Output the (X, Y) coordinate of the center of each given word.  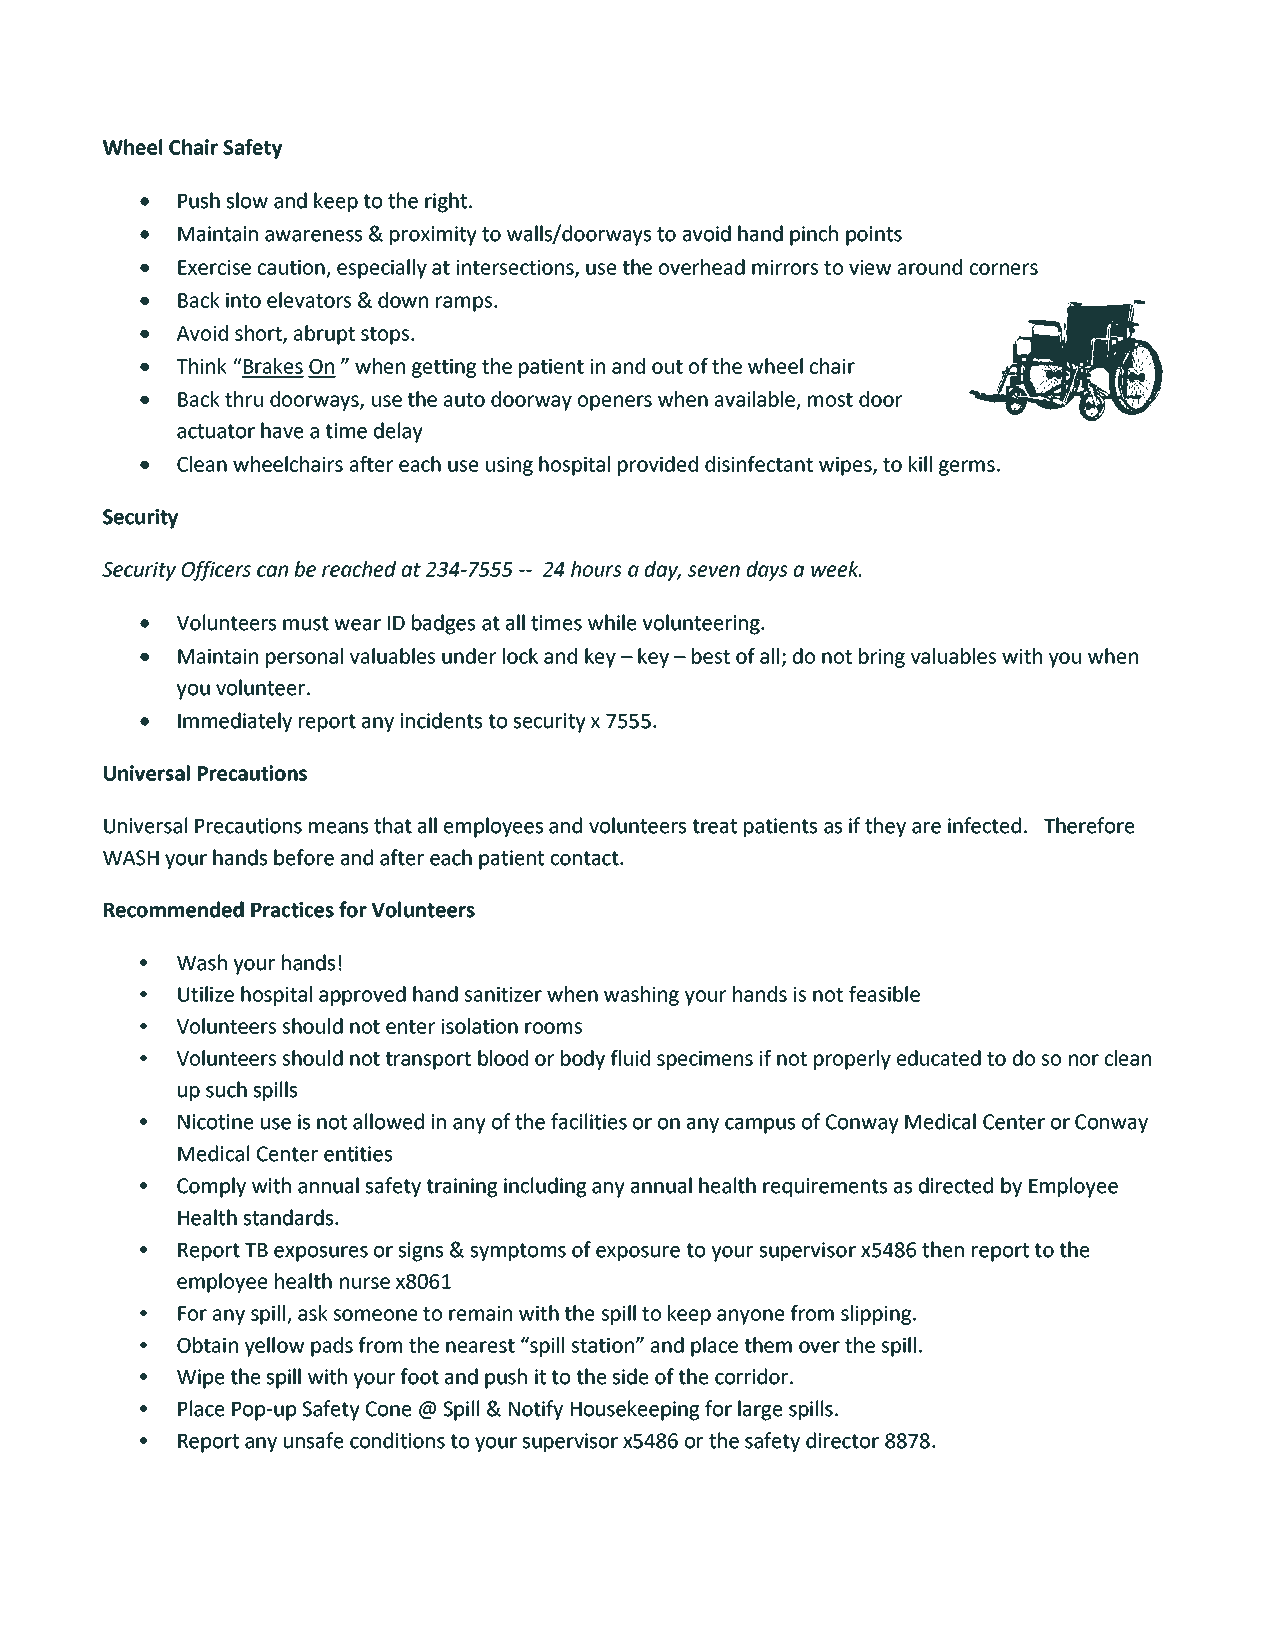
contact (586, 858)
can (272, 571)
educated (939, 1058)
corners (1004, 269)
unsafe (313, 1440)
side (630, 1376)
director (842, 1440)
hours (596, 569)
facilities (589, 1121)
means (338, 828)
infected (984, 825)
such (226, 1089)
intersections (516, 268)
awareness (313, 236)
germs (967, 468)
